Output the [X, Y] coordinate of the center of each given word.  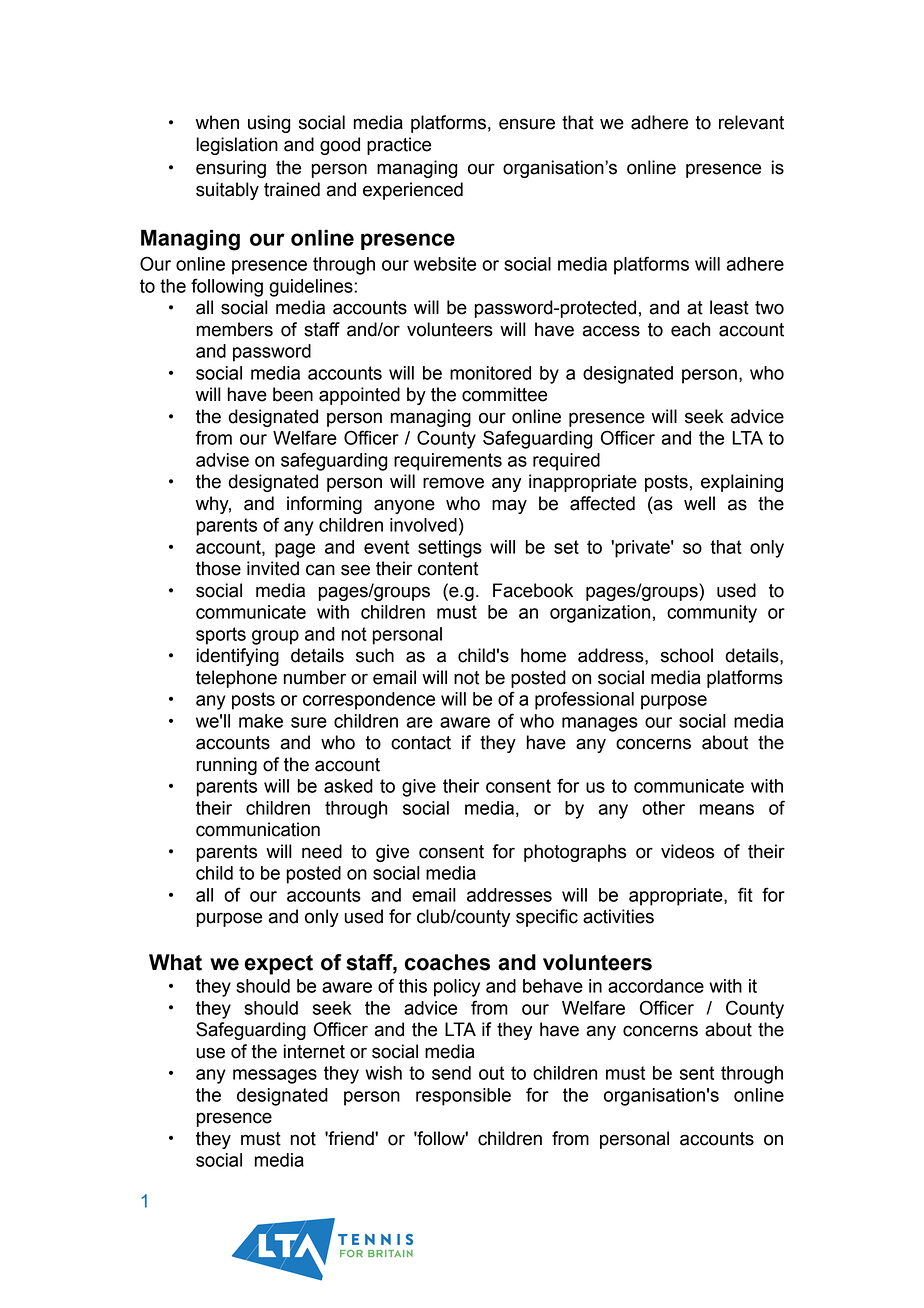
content [448, 569]
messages [275, 1076]
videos [687, 851]
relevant [751, 122]
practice [399, 146]
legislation [237, 146]
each [690, 329]
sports [221, 636]
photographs [575, 853]
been [293, 394]
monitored [490, 373]
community [712, 614]
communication [258, 829]
